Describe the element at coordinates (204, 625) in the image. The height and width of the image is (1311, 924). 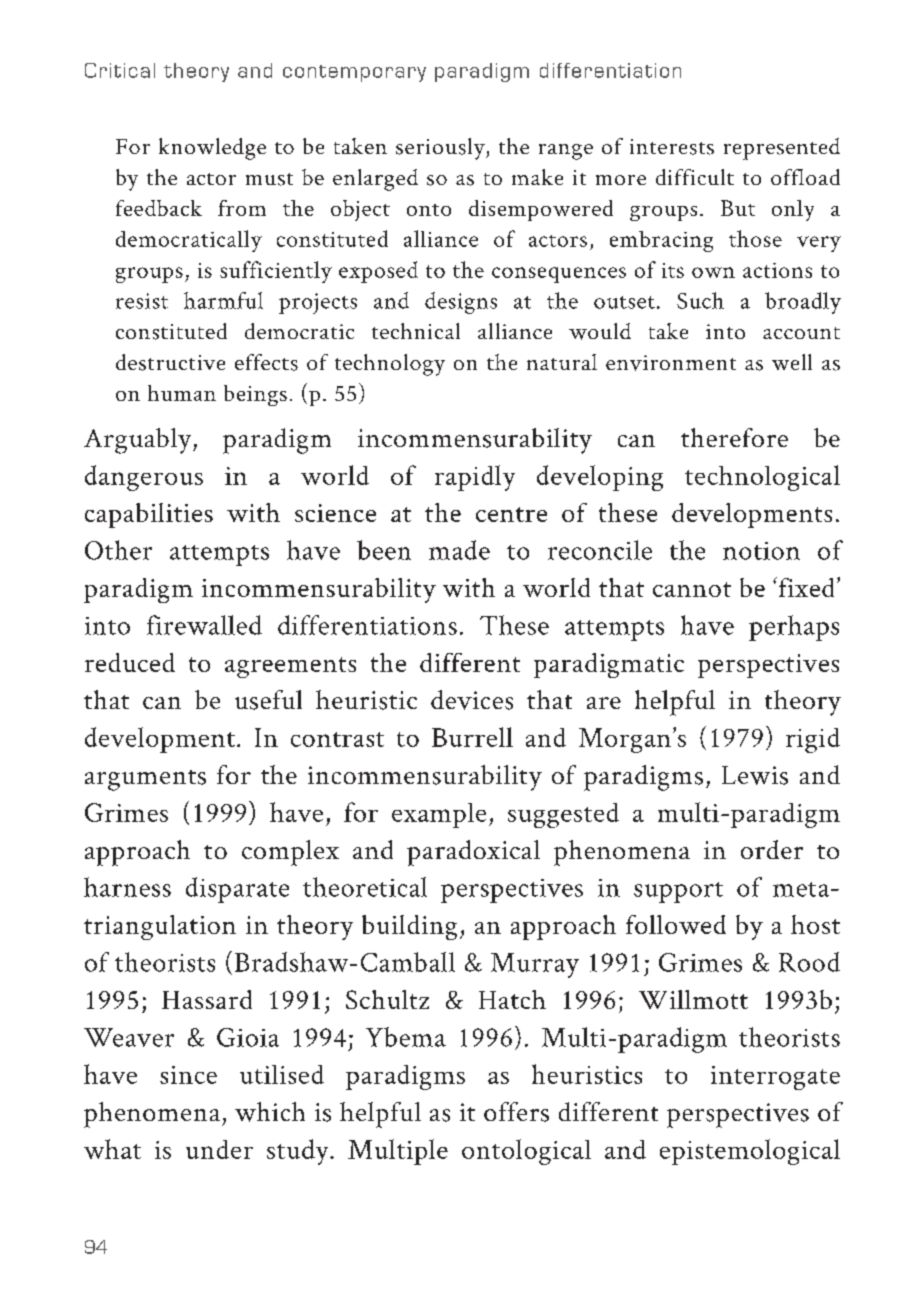
I see `firewalled` at that location.
